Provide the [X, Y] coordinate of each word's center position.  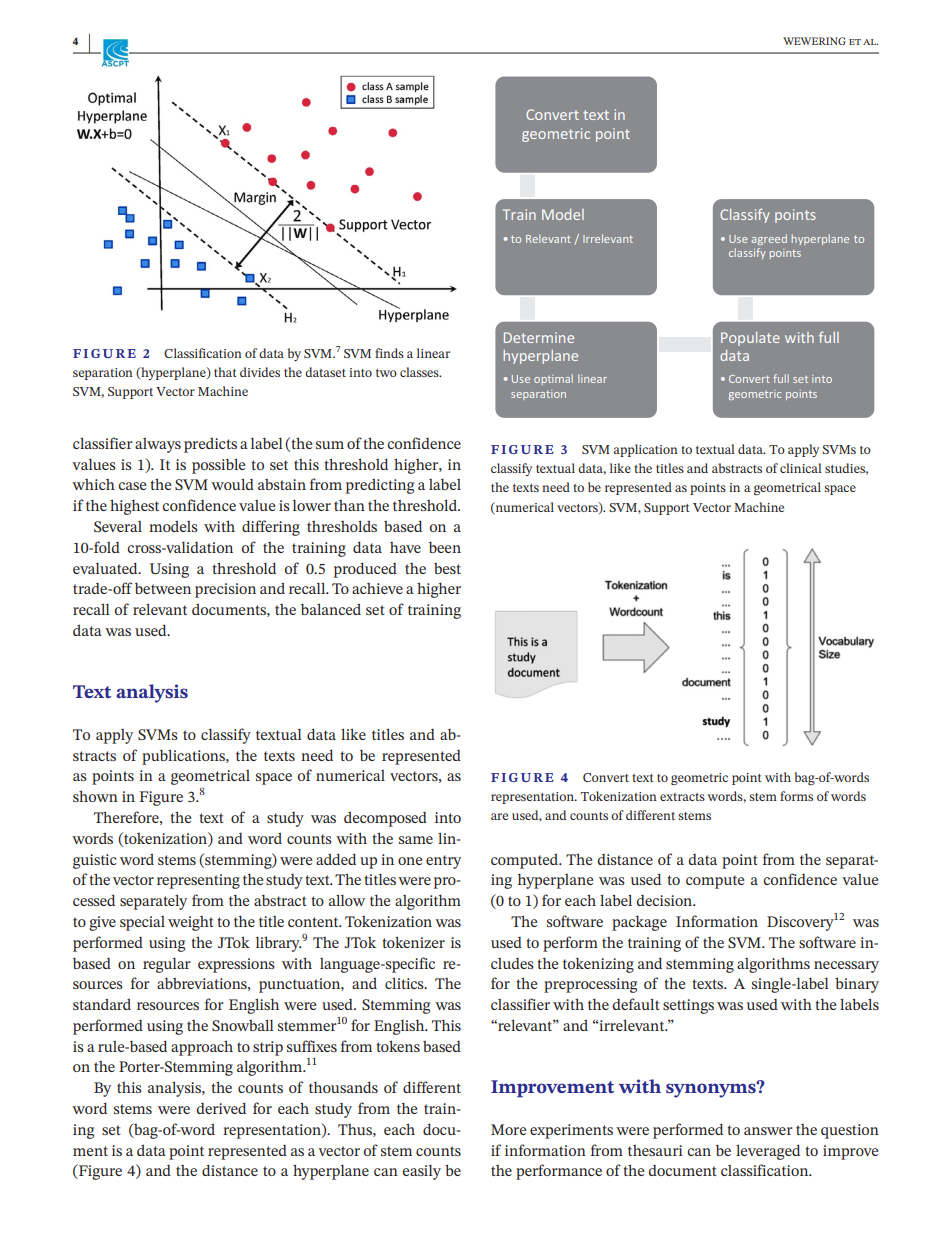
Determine [539, 337]
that [225, 372]
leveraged [768, 1152]
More [508, 1129]
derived [221, 1108]
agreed [769, 239]
